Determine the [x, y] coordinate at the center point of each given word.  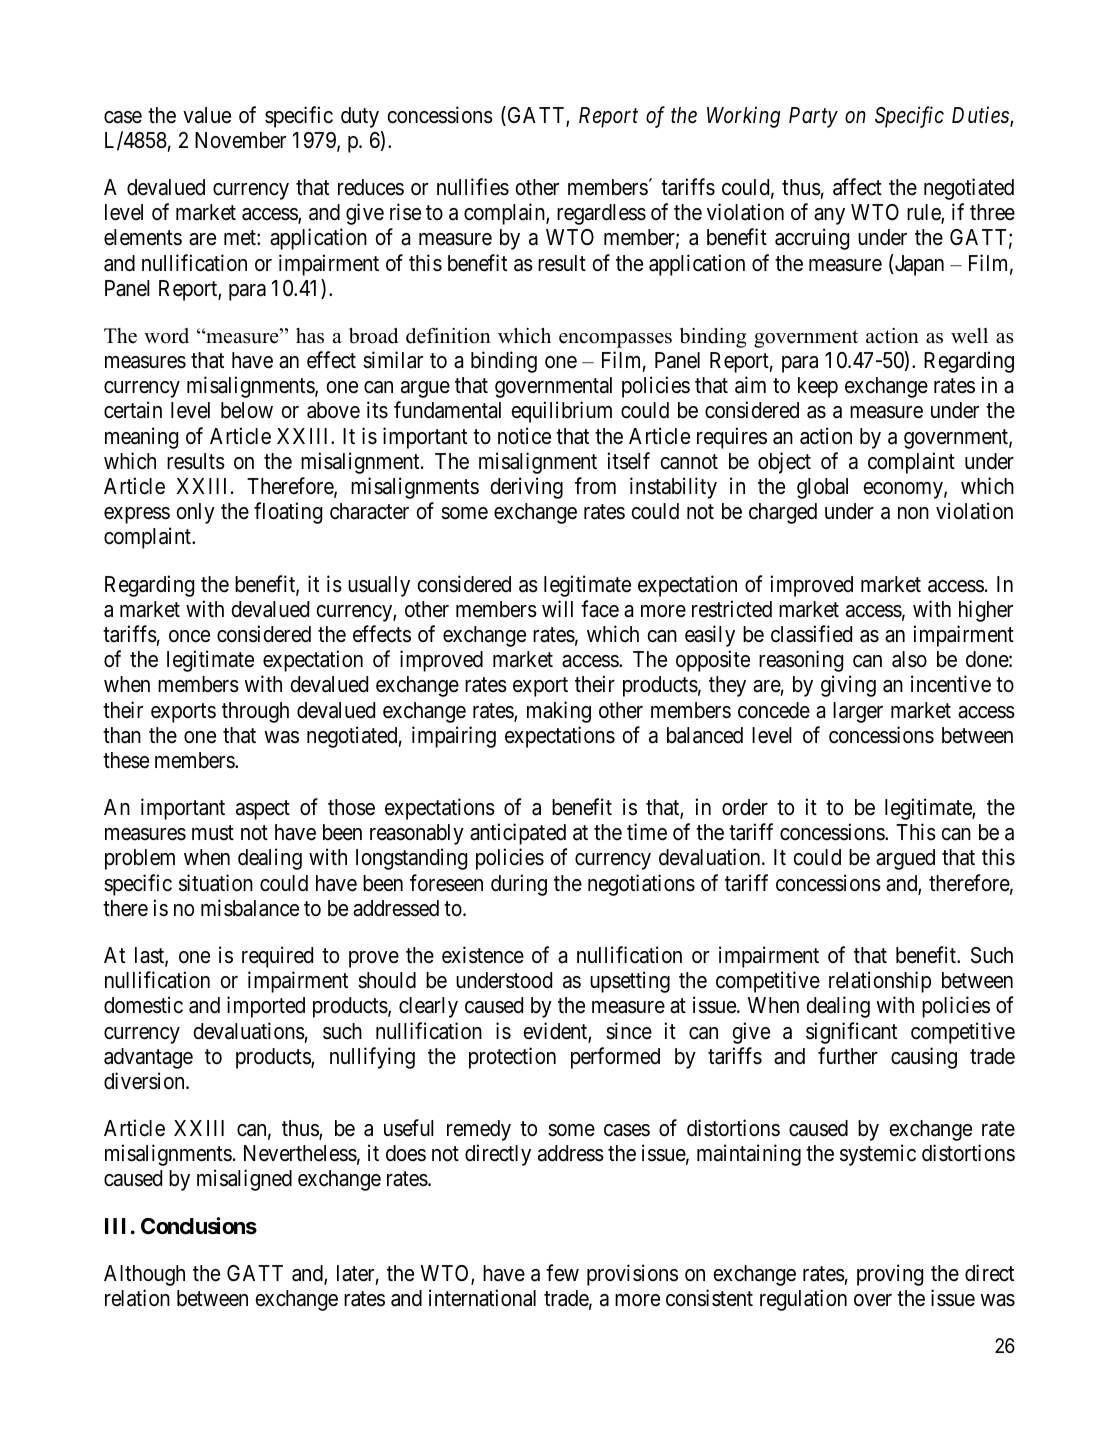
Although [144, 1275]
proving [890, 1275]
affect [857, 187]
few [562, 1273]
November [240, 140]
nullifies [473, 187]
